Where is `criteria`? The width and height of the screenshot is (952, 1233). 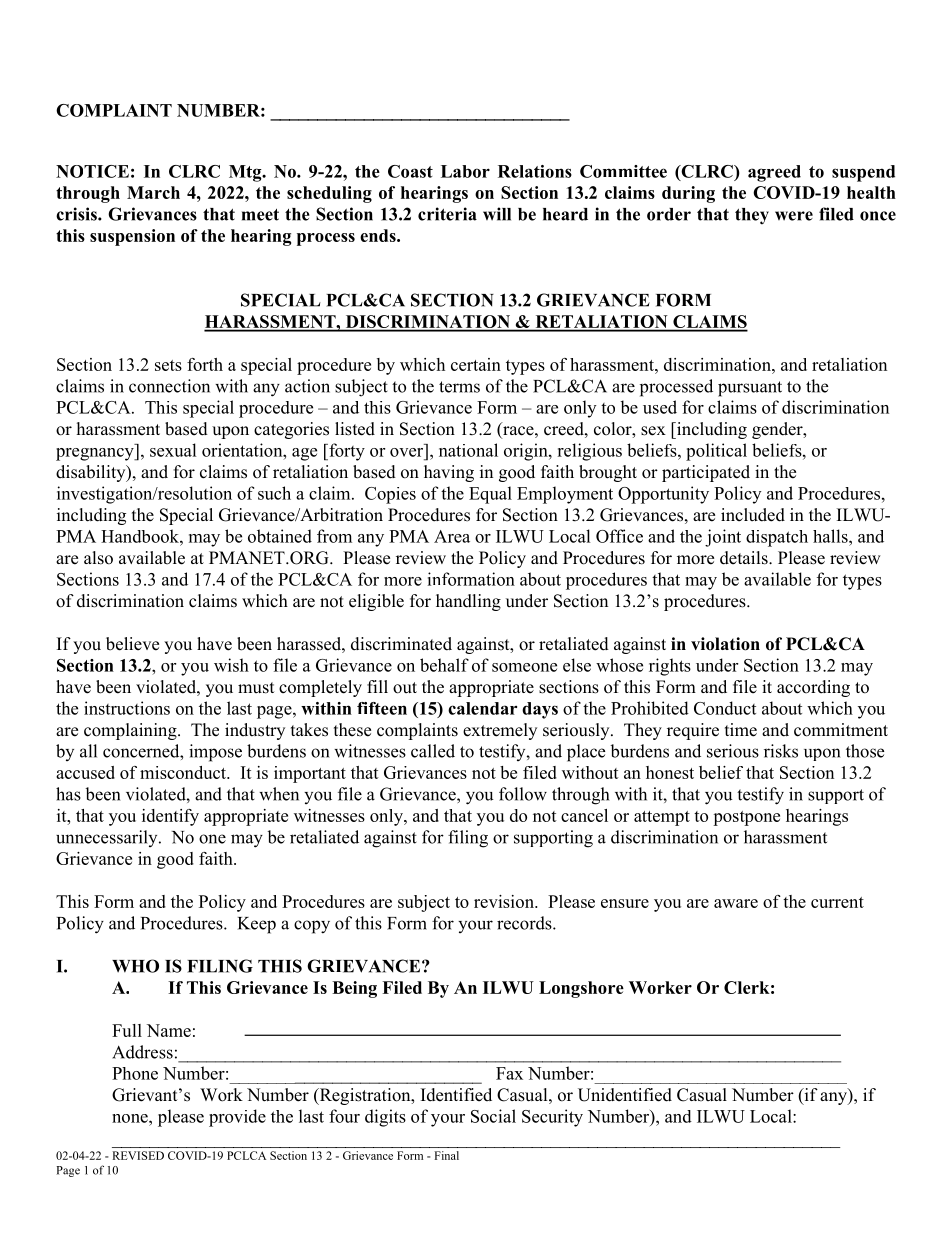
criteria is located at coordinates (447, 214).
